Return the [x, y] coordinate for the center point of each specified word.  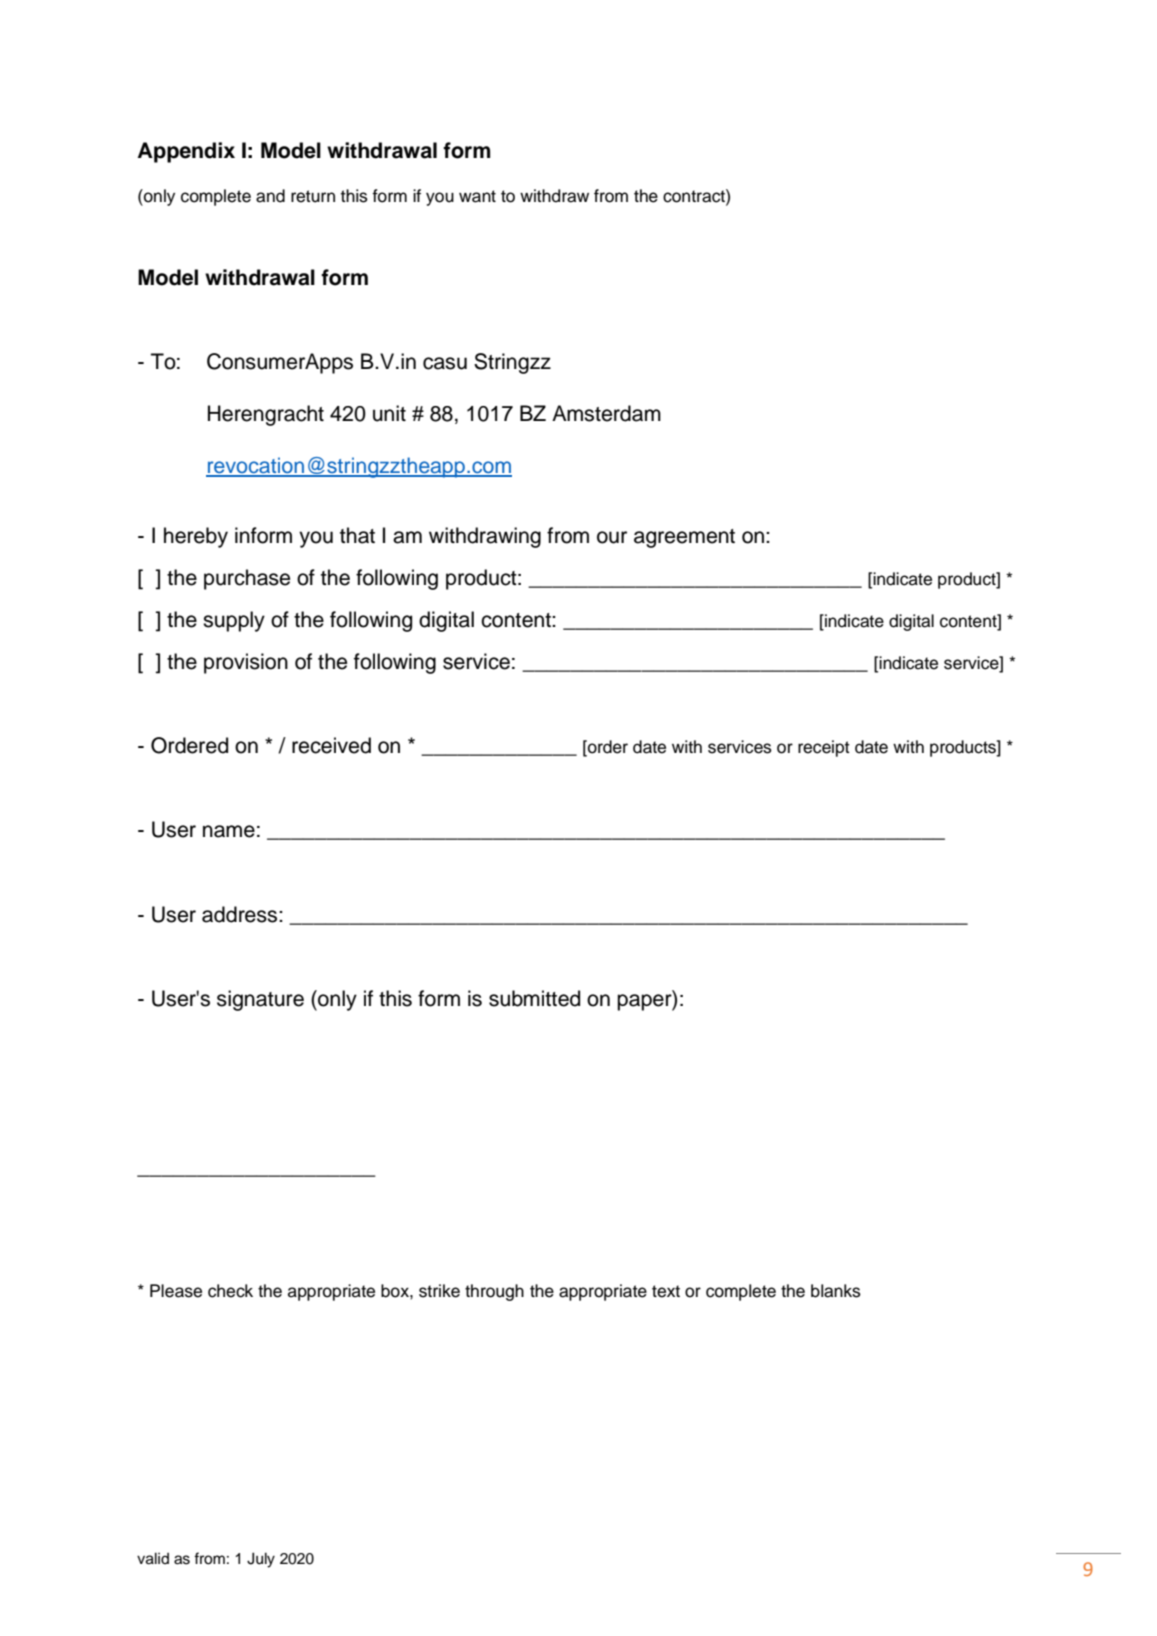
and [270, 196]
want [477, 196]
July [261, 1560]
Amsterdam [606, 413]
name [229, 831]
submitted [534, 998]
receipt [824, 748]
